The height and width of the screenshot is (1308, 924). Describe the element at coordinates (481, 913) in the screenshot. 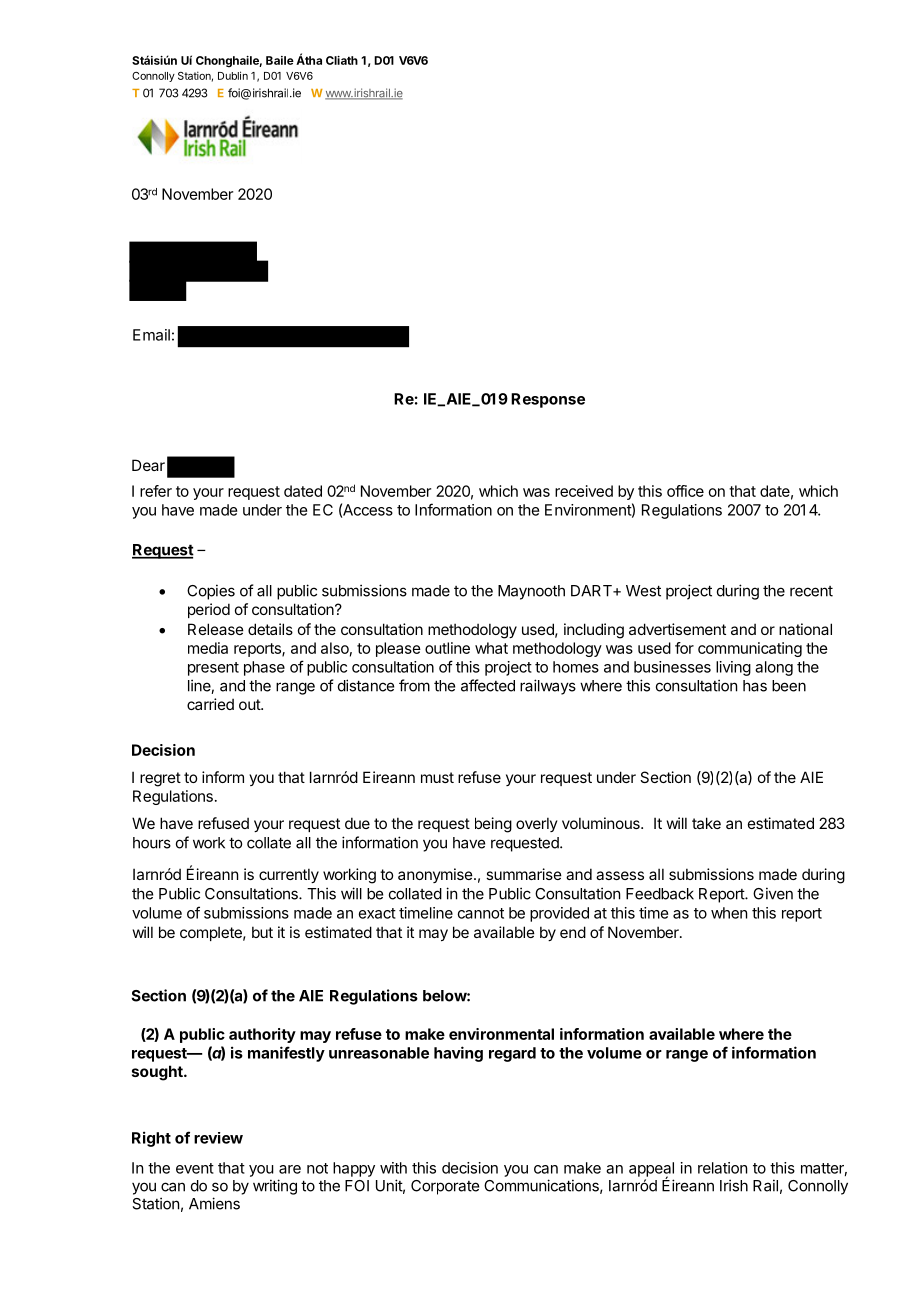

I see `cannot` at that location.
